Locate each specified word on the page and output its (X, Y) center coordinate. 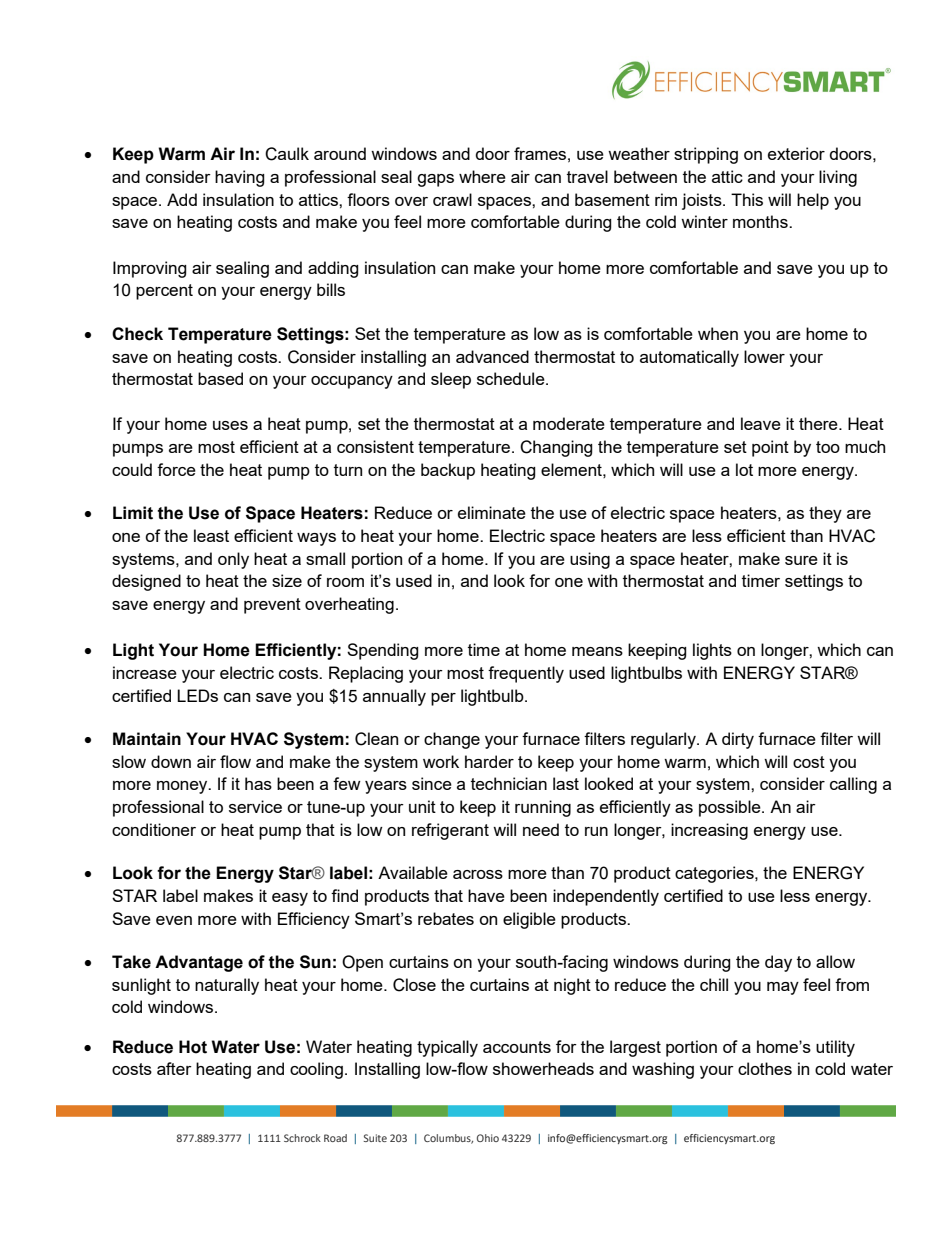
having (240, 178)
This (747, 199)
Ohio (488, 1138)
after (174, 1068)
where (482, 176)
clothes (765, 1068)
